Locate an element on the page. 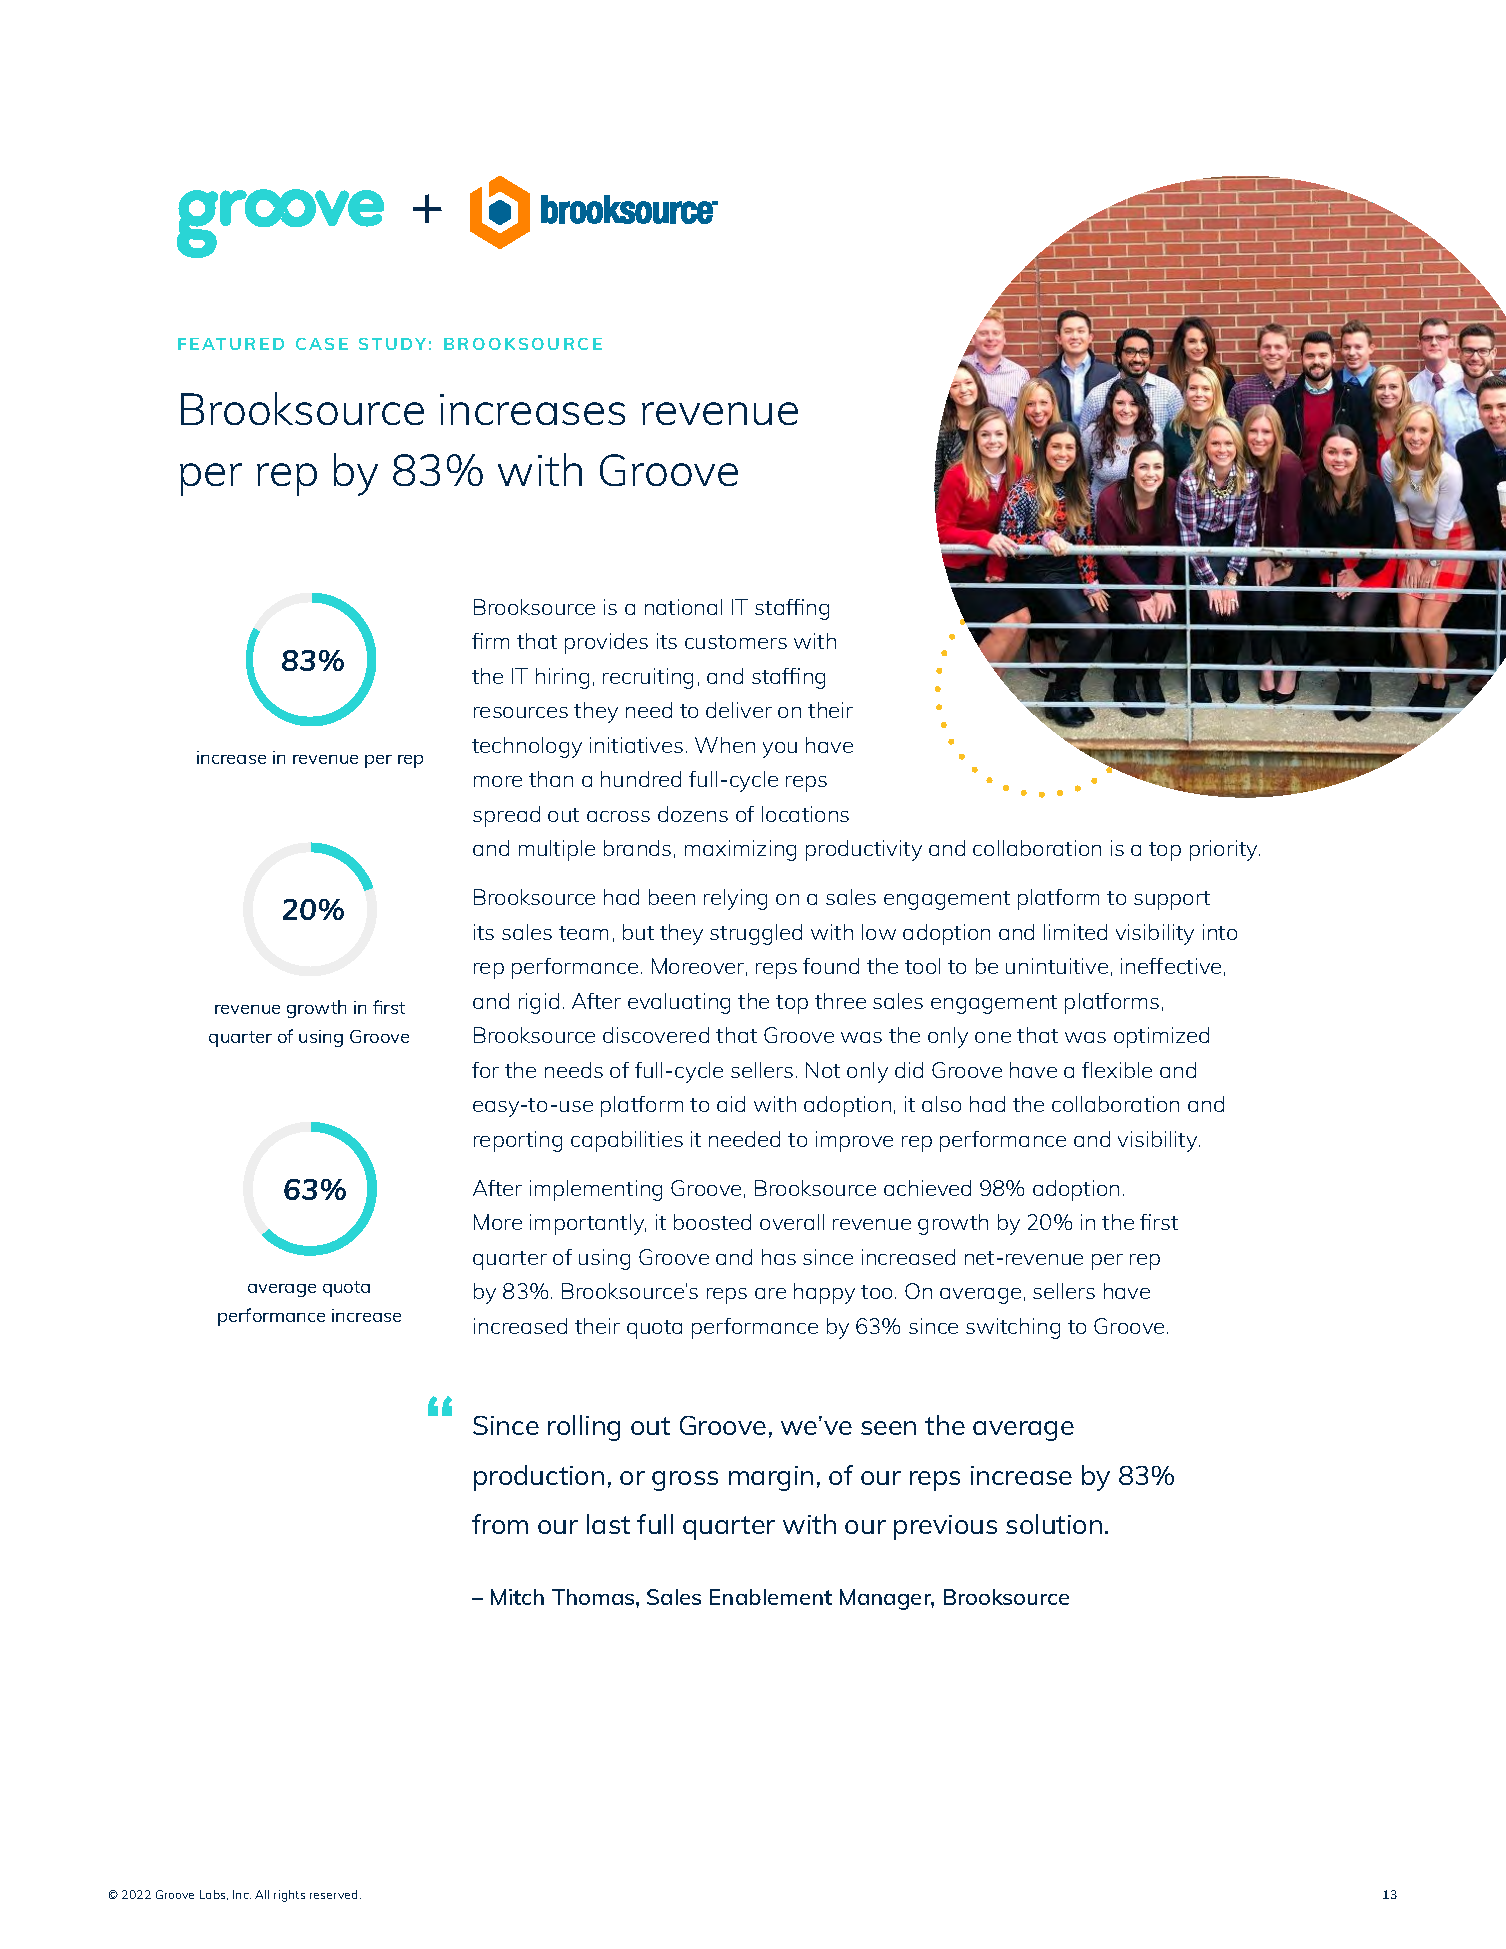  customers is located at coordinates (736, 642).
